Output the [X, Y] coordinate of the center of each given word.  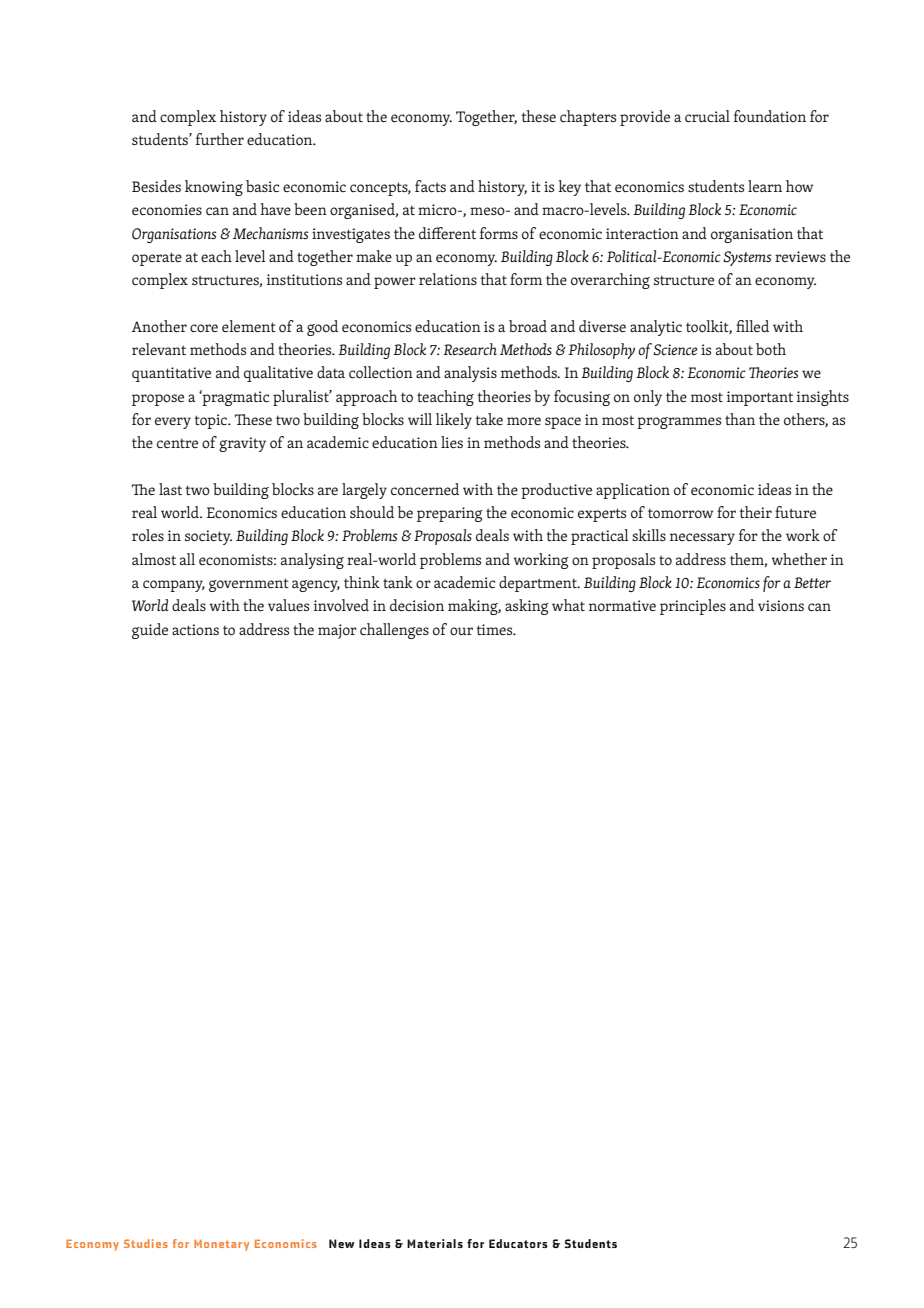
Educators [518, 1243]
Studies [146, 1243]
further [220, 139]
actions [195, 630]
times [496, 630]
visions [781, 606]
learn [765, 186]
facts [430, 186]
